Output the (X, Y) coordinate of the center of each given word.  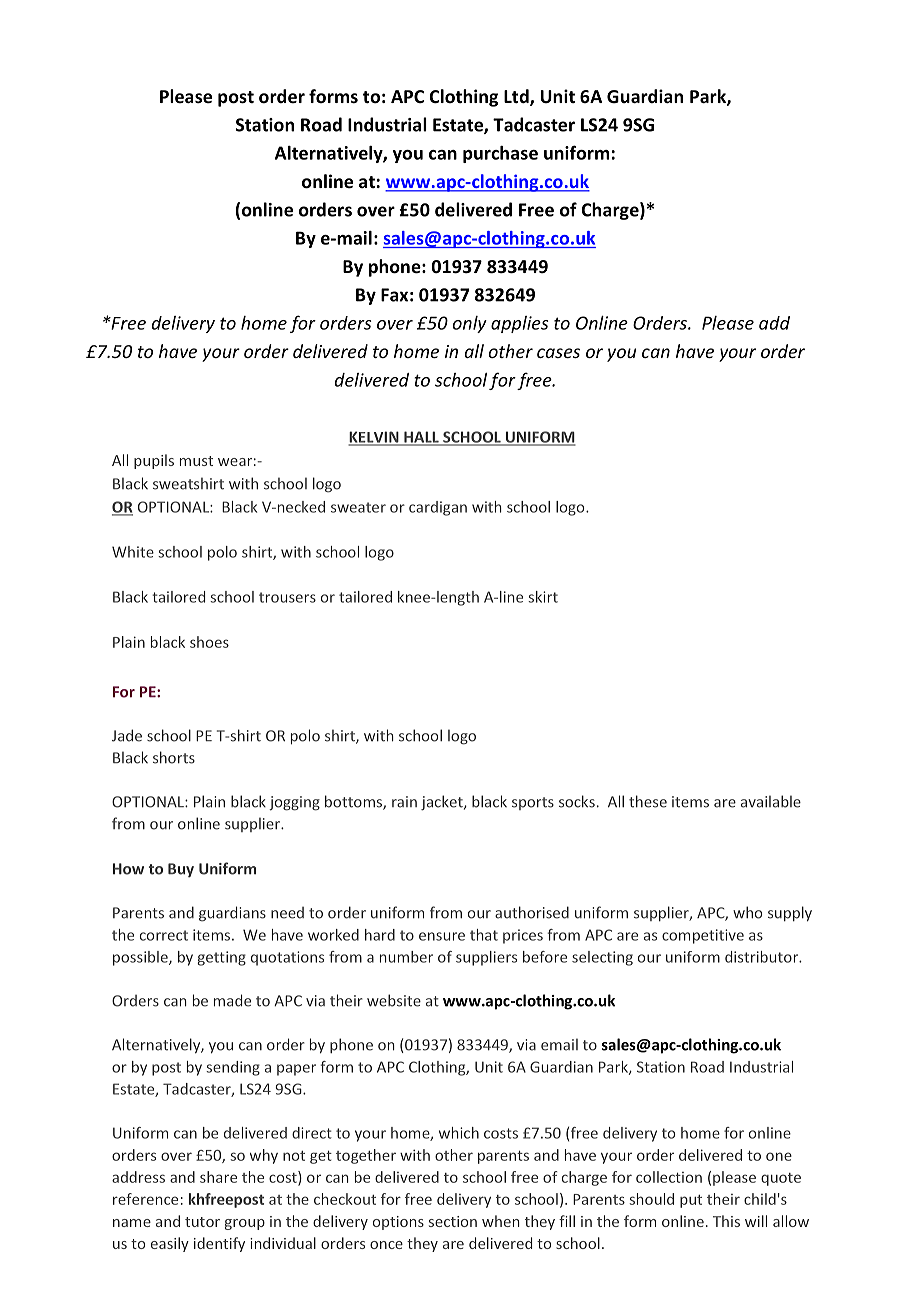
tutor (202, 1222)
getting (221, 958)
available (771, 801)
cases (558, 353)
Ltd (517, 97)
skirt (543, 597)
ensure (442, 936)
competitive (703, 936)
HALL (421, 438)
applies (519, 324)
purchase (500, 154)
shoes (209, 642)
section (453, 1221)
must (196, 461)
